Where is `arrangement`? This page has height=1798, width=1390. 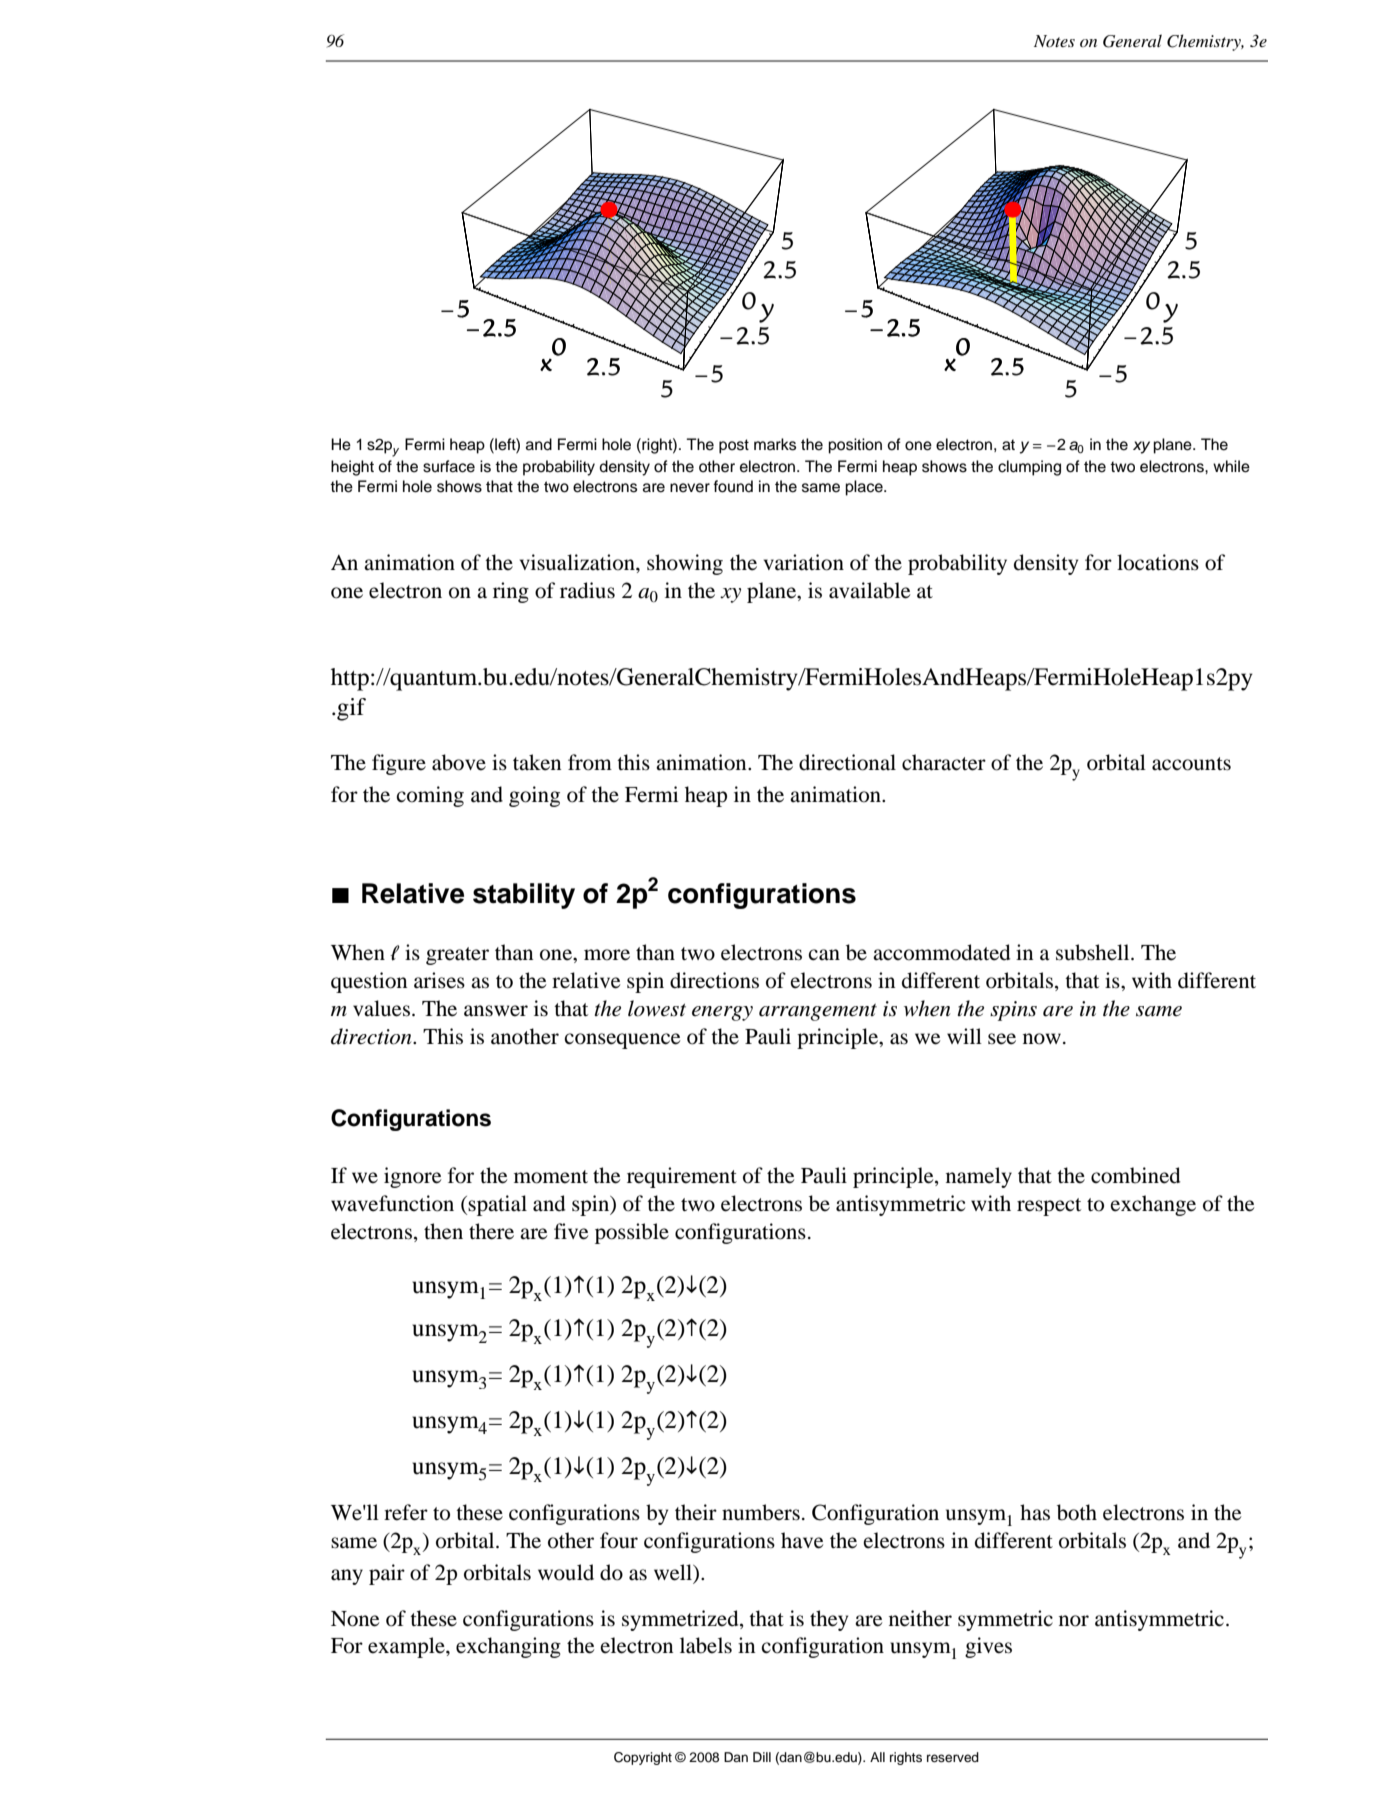 arrangement is located at coordinates (818, 1012).
